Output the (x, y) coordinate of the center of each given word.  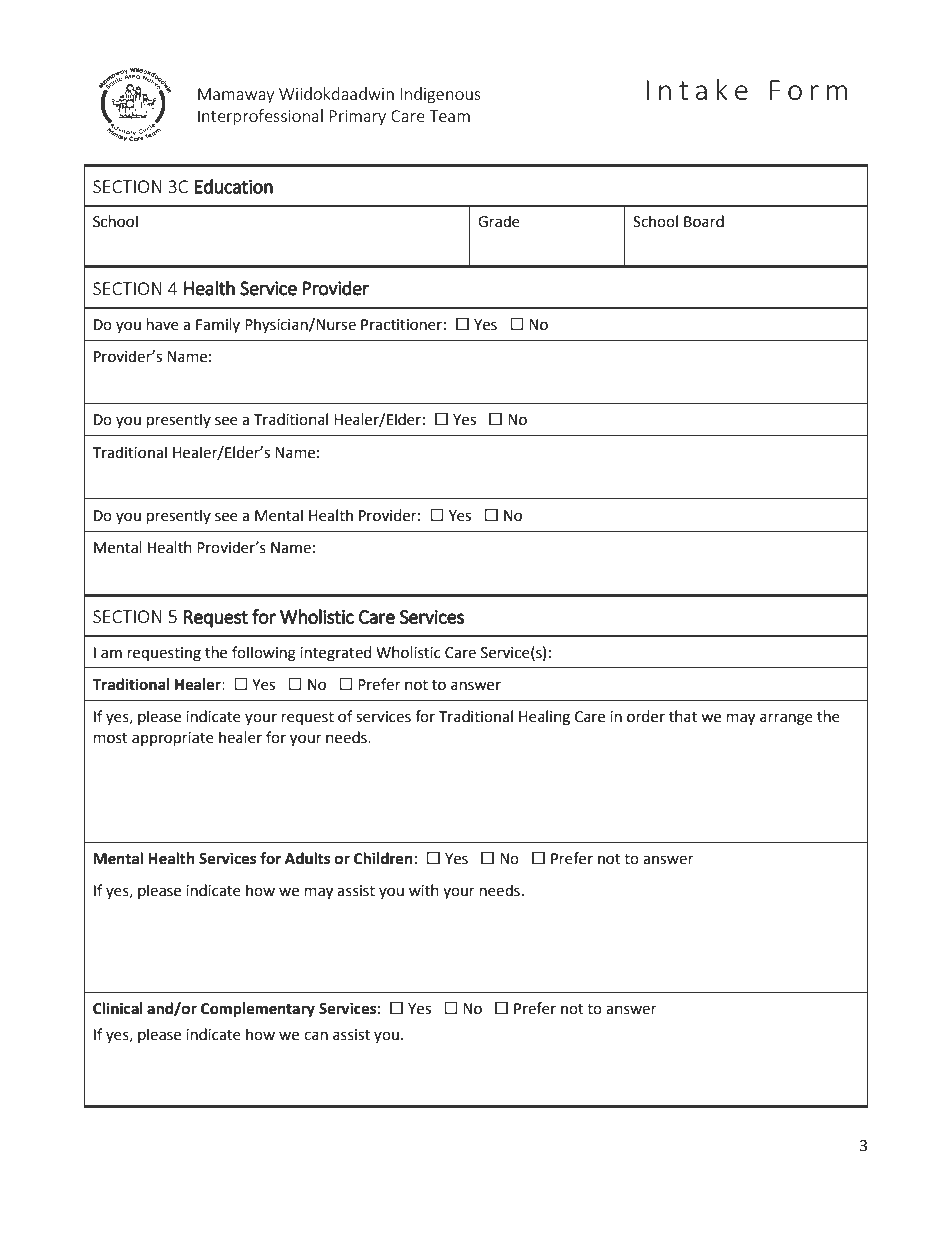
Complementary (258, 1010)
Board (704, 221)
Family (218, 325)
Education (234, 186)
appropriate (173, 739)
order (646, 716)
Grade (499, 221)
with (424, 890)
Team (449, 116)
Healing (544, 718)
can (316, 1036)
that (683, 716)
